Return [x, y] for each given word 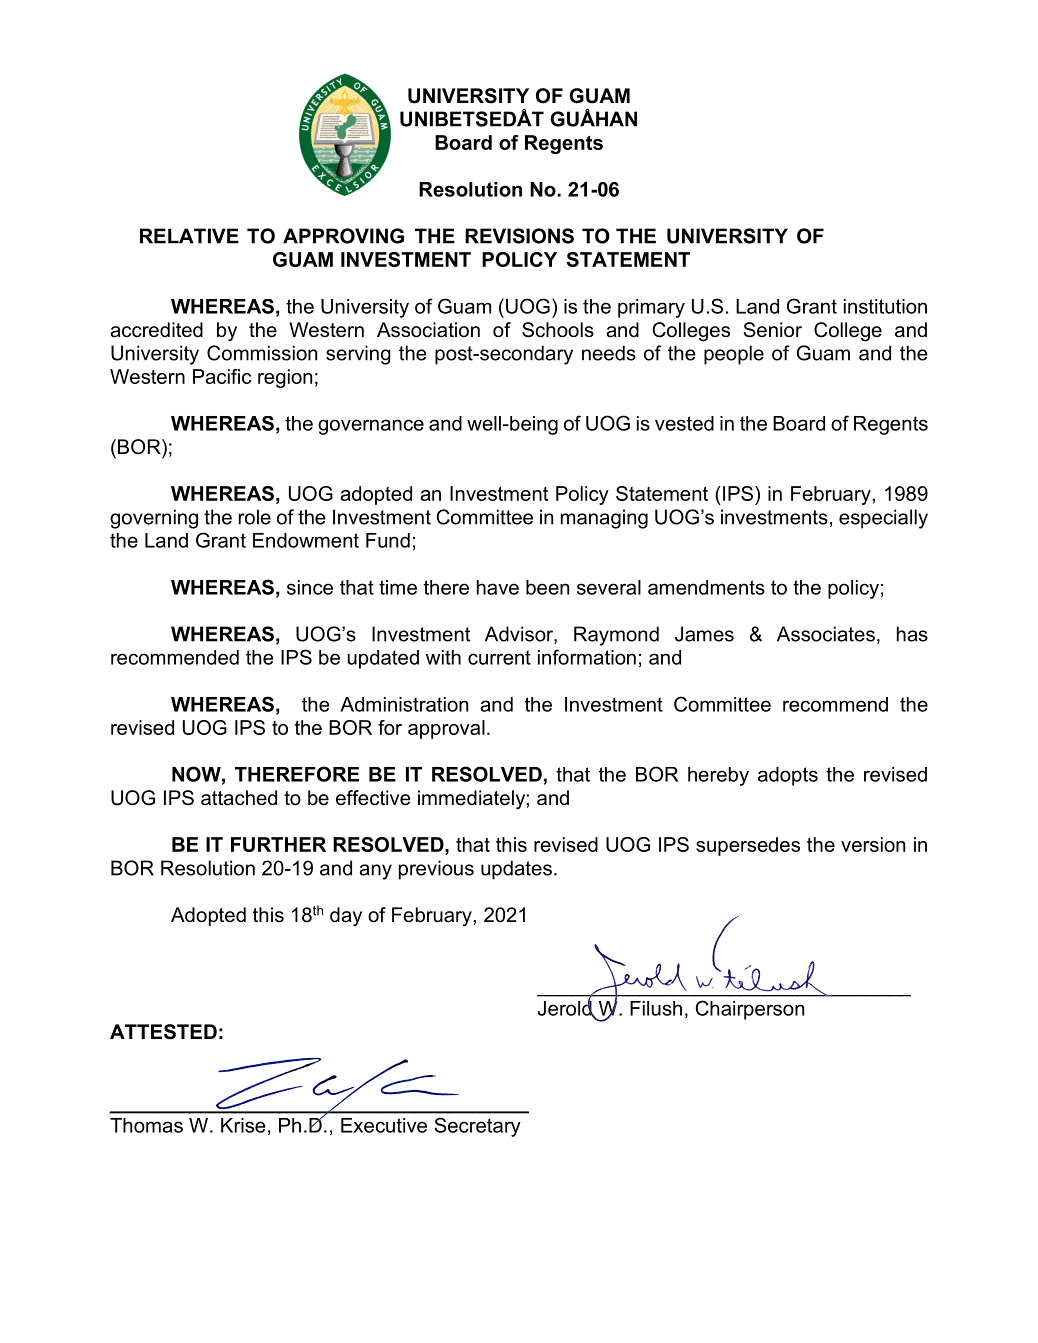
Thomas [146, 1125]
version [873, 844]
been [547, 587]
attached [239, 798]
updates [516, 870]
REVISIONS [519, 236]
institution [885, 306]
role [255, 517]
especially [883, 519]
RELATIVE [189, 236]
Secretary [477, 1127]
